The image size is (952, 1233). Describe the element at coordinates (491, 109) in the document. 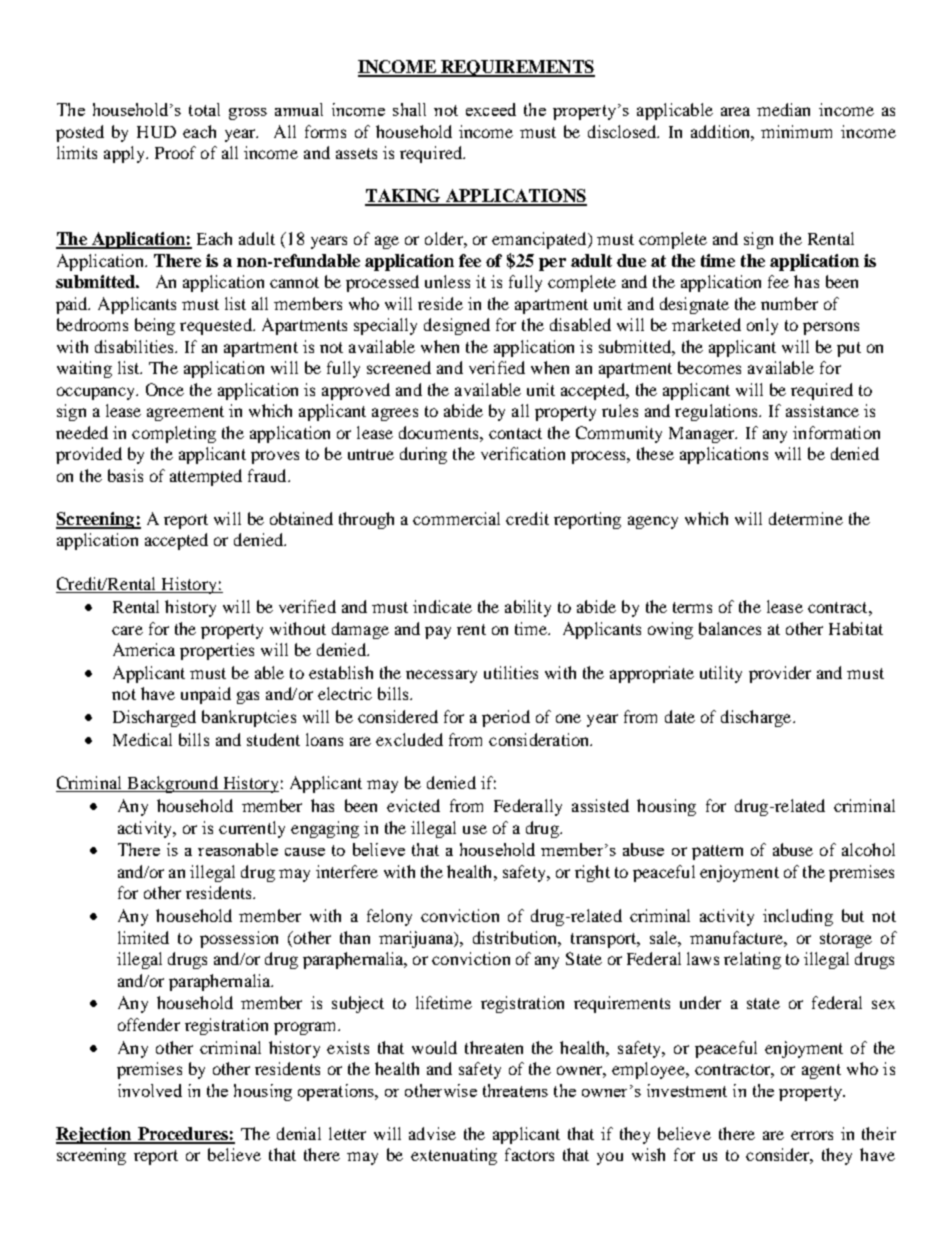

I see `exceed` at that location.
